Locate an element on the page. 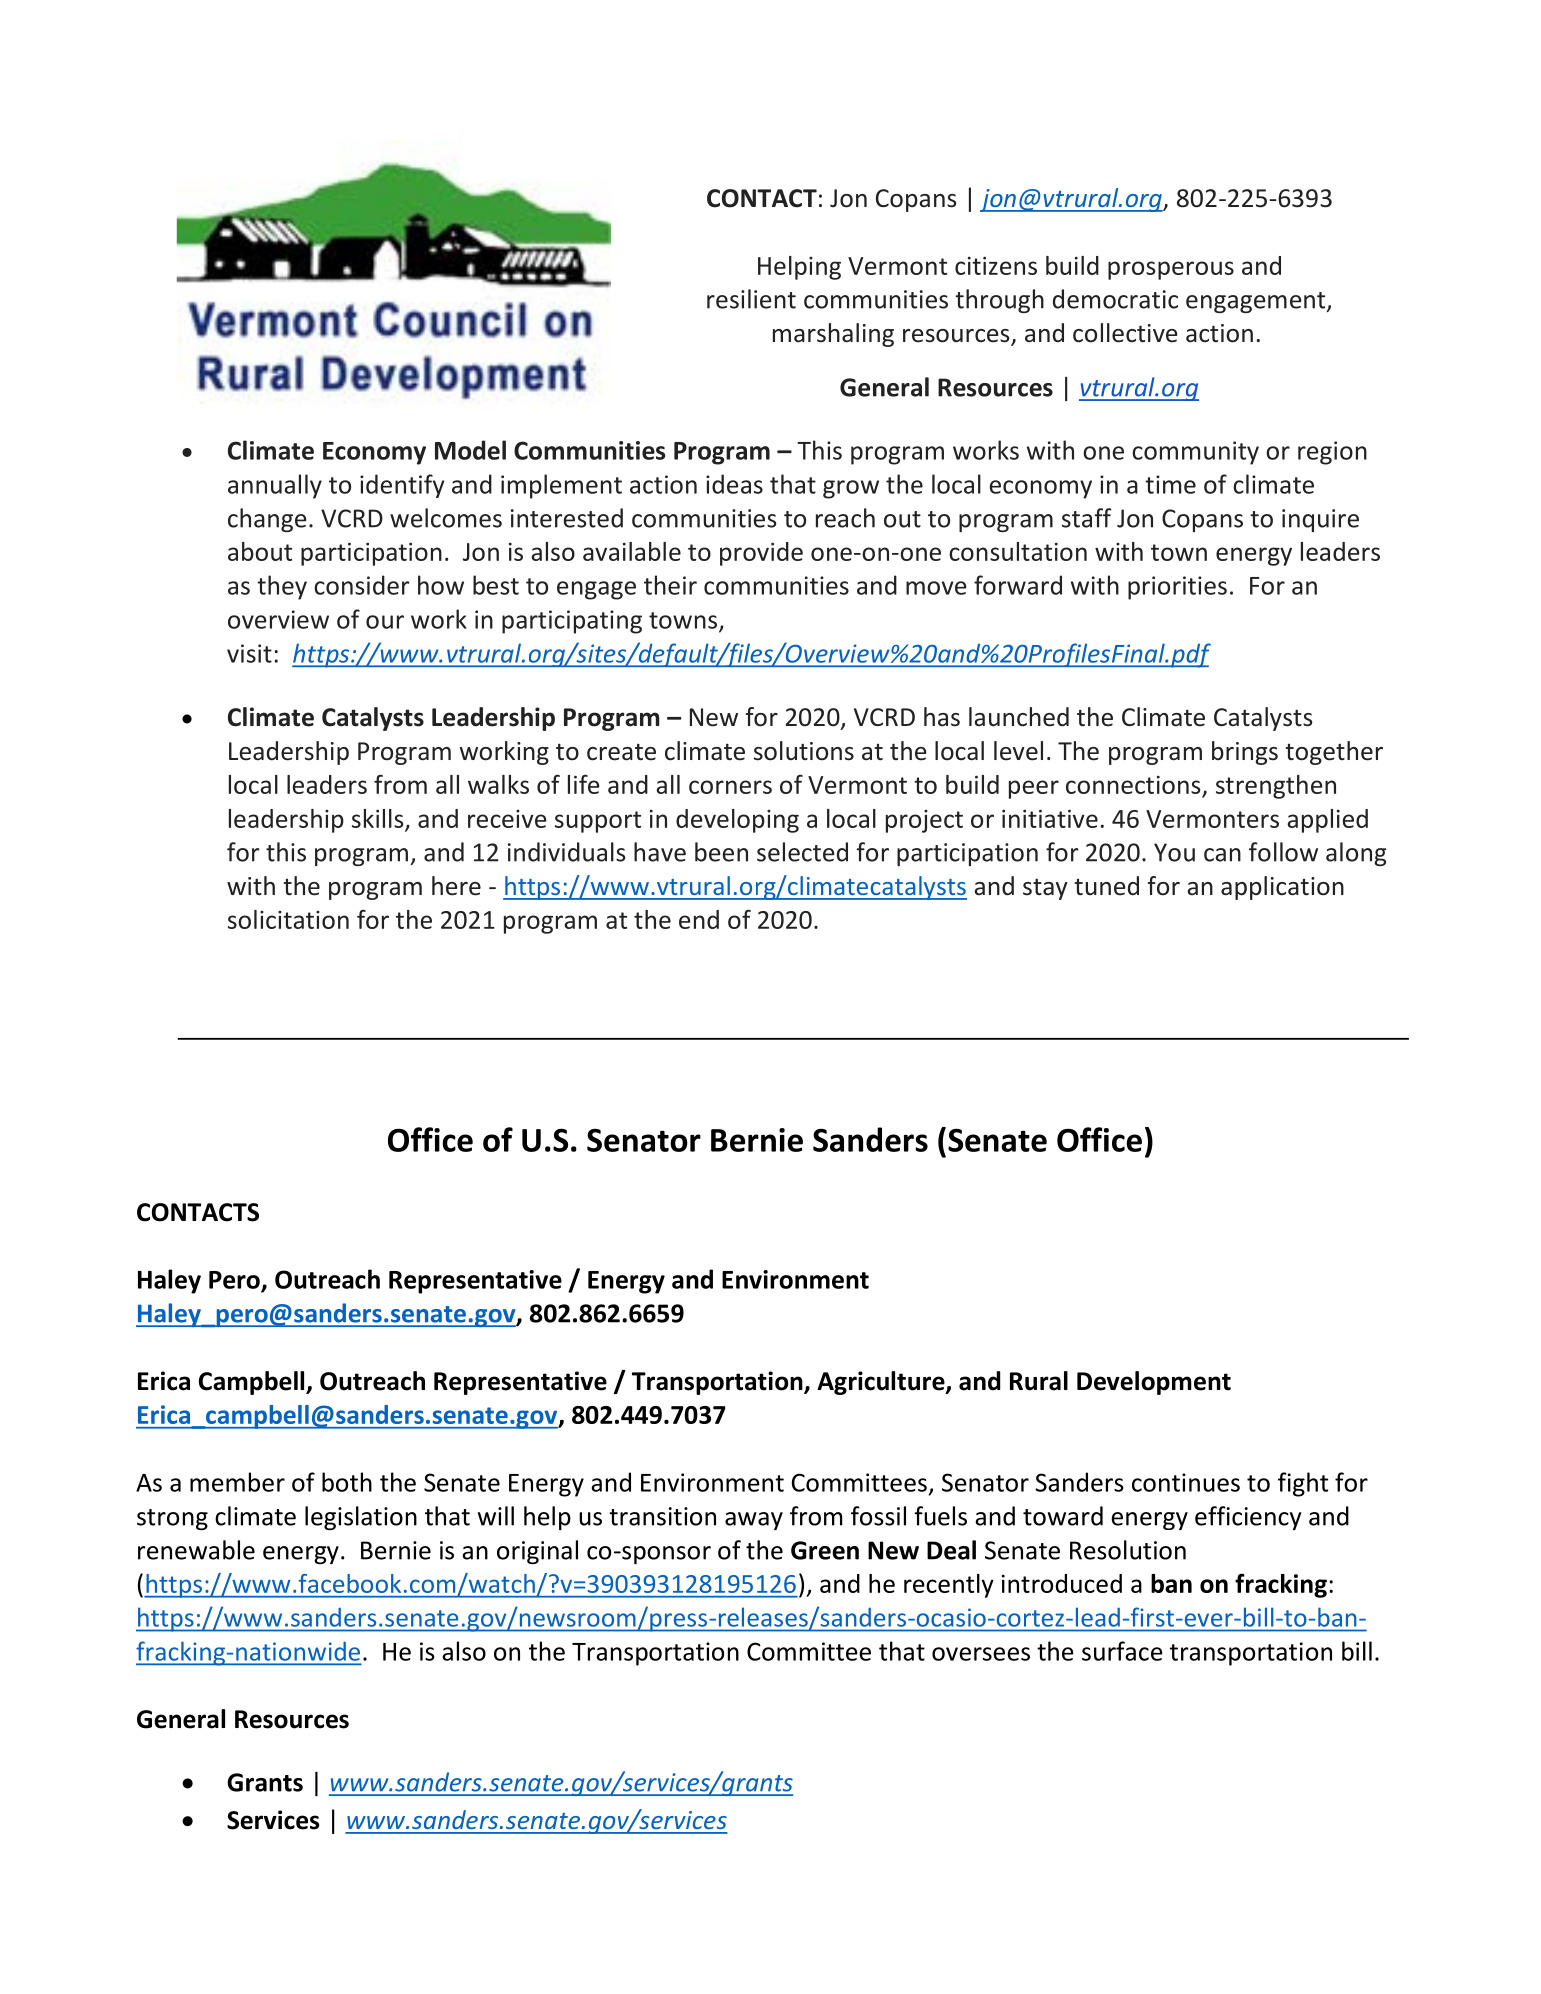  resilient is located at coordinates (751, 299).
